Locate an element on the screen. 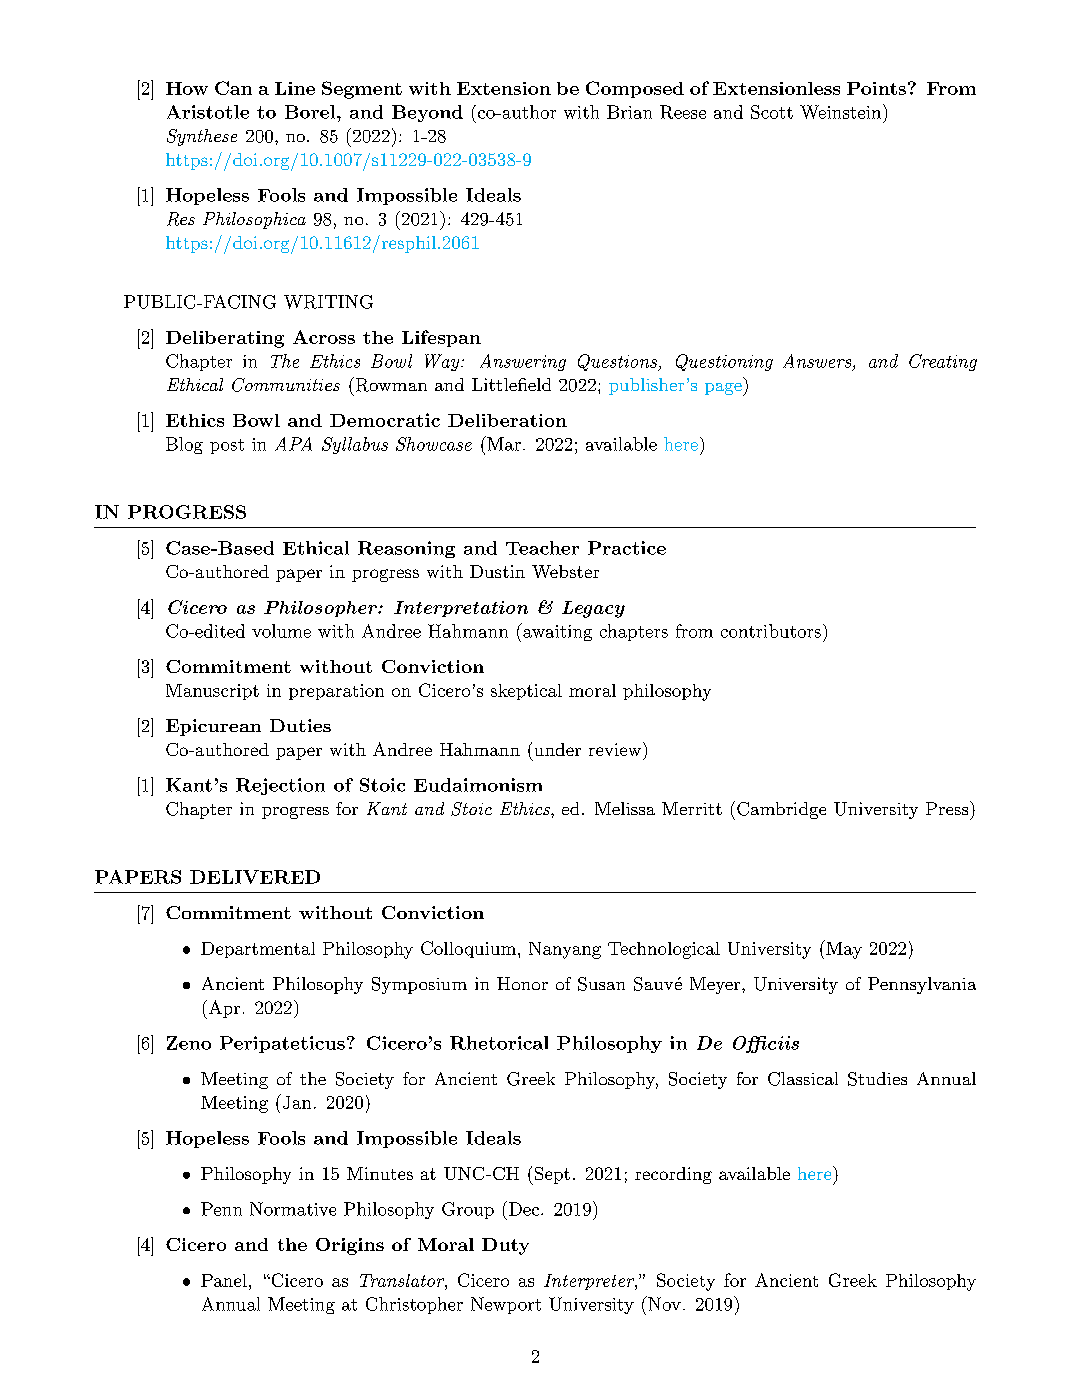 The width and height of the screenshot is (1071, 1386). Duty is located at coordinates (505, 1246).
